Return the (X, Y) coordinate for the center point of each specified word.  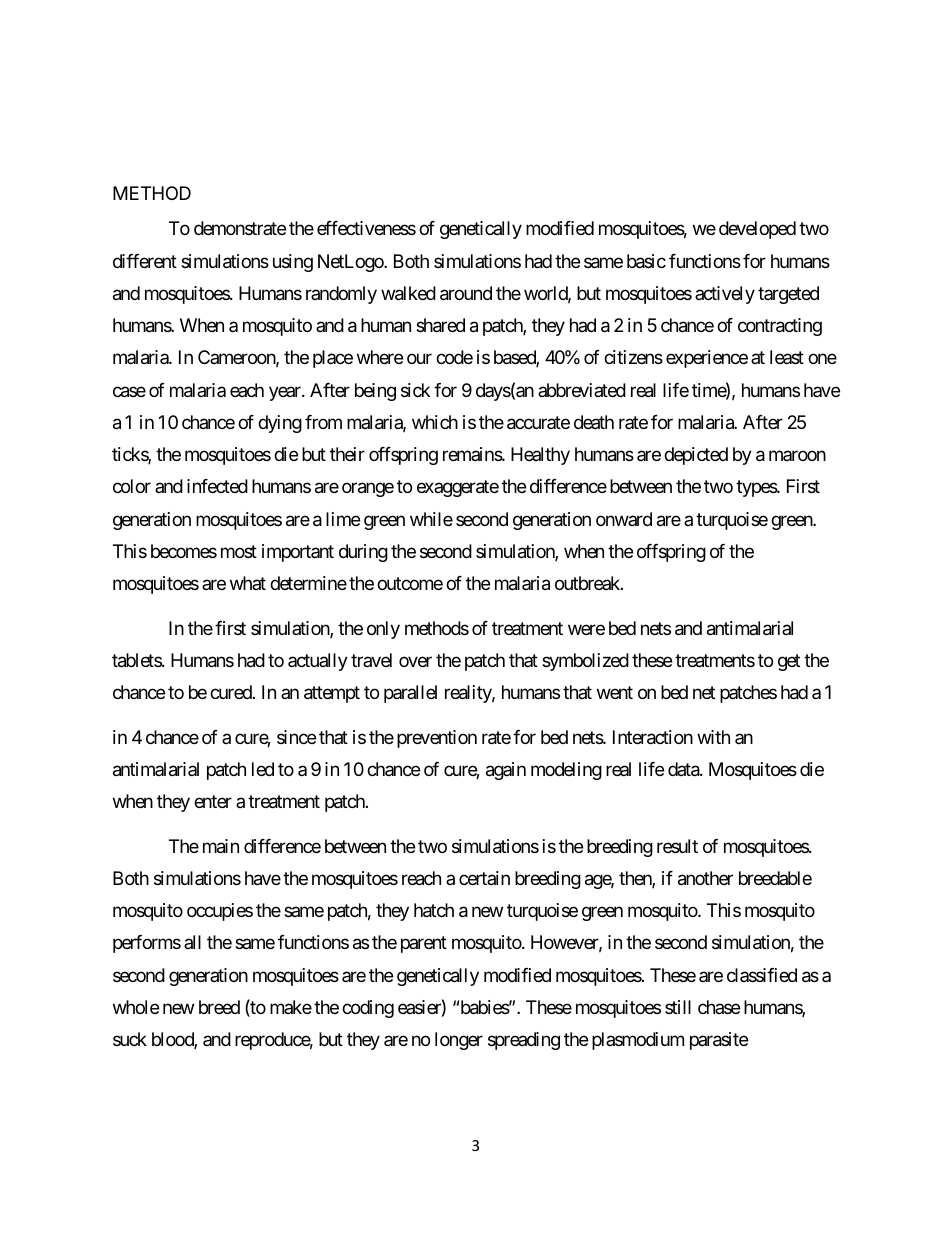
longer (459, 1041)
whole (136, 1007)
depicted (696, 456)
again (506, 771)
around (466, 293)
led (263, 769)
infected (217, 486)
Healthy (540, 456)
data (684, 769)
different (145, 261)
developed (757, 230)
